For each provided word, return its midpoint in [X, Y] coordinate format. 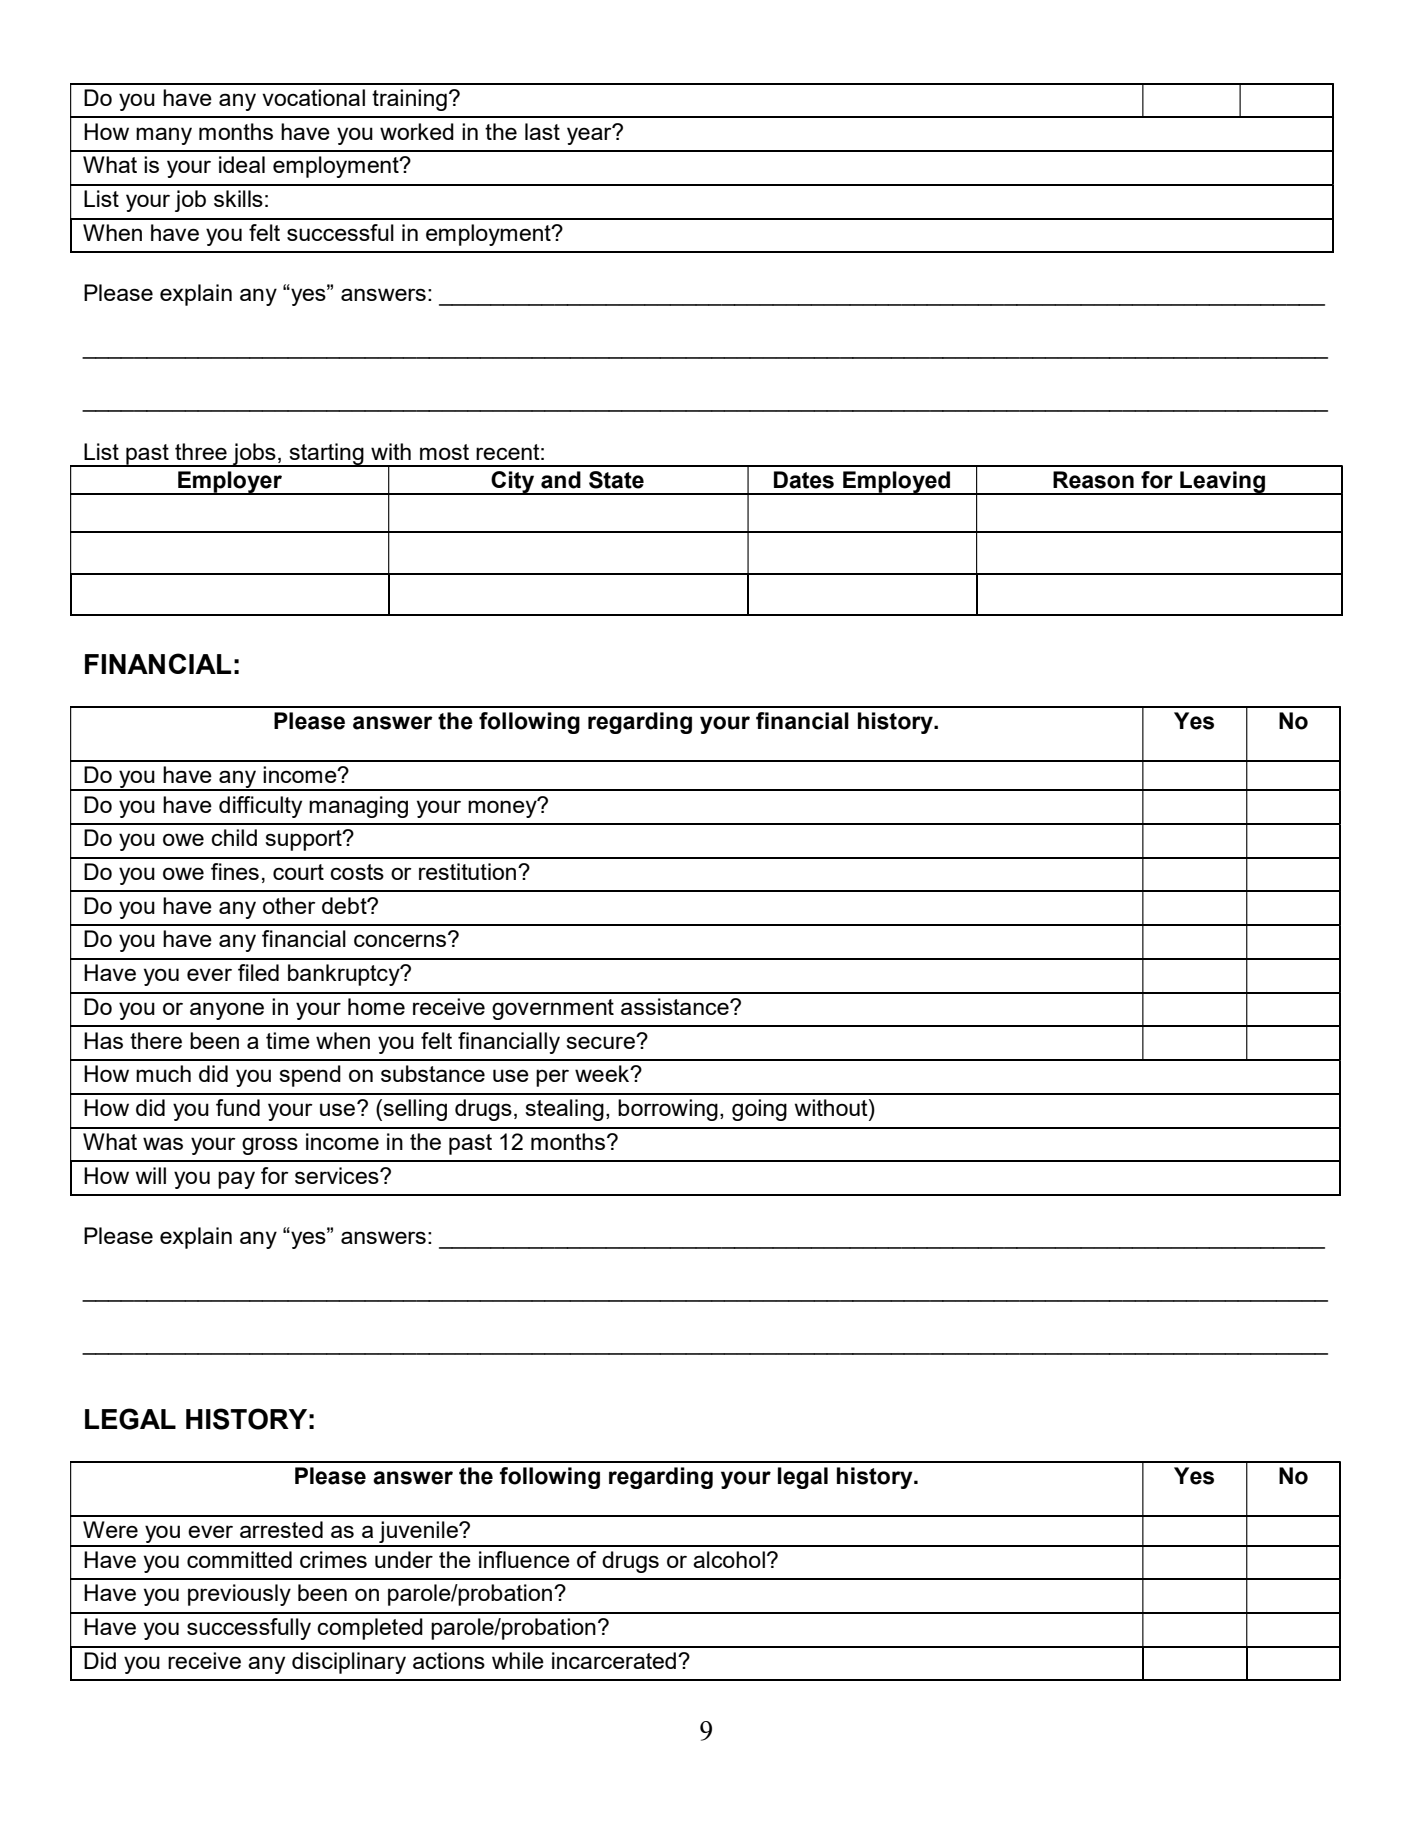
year [590, 135]
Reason [1093, 480]
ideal [242, 164]
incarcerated [614, 1660]
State [616, 480]
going [759, 1110]
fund [238, 1107]
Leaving [1222, 483]
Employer [230, 483]
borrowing [668, 1110]
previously [239, 1595]
